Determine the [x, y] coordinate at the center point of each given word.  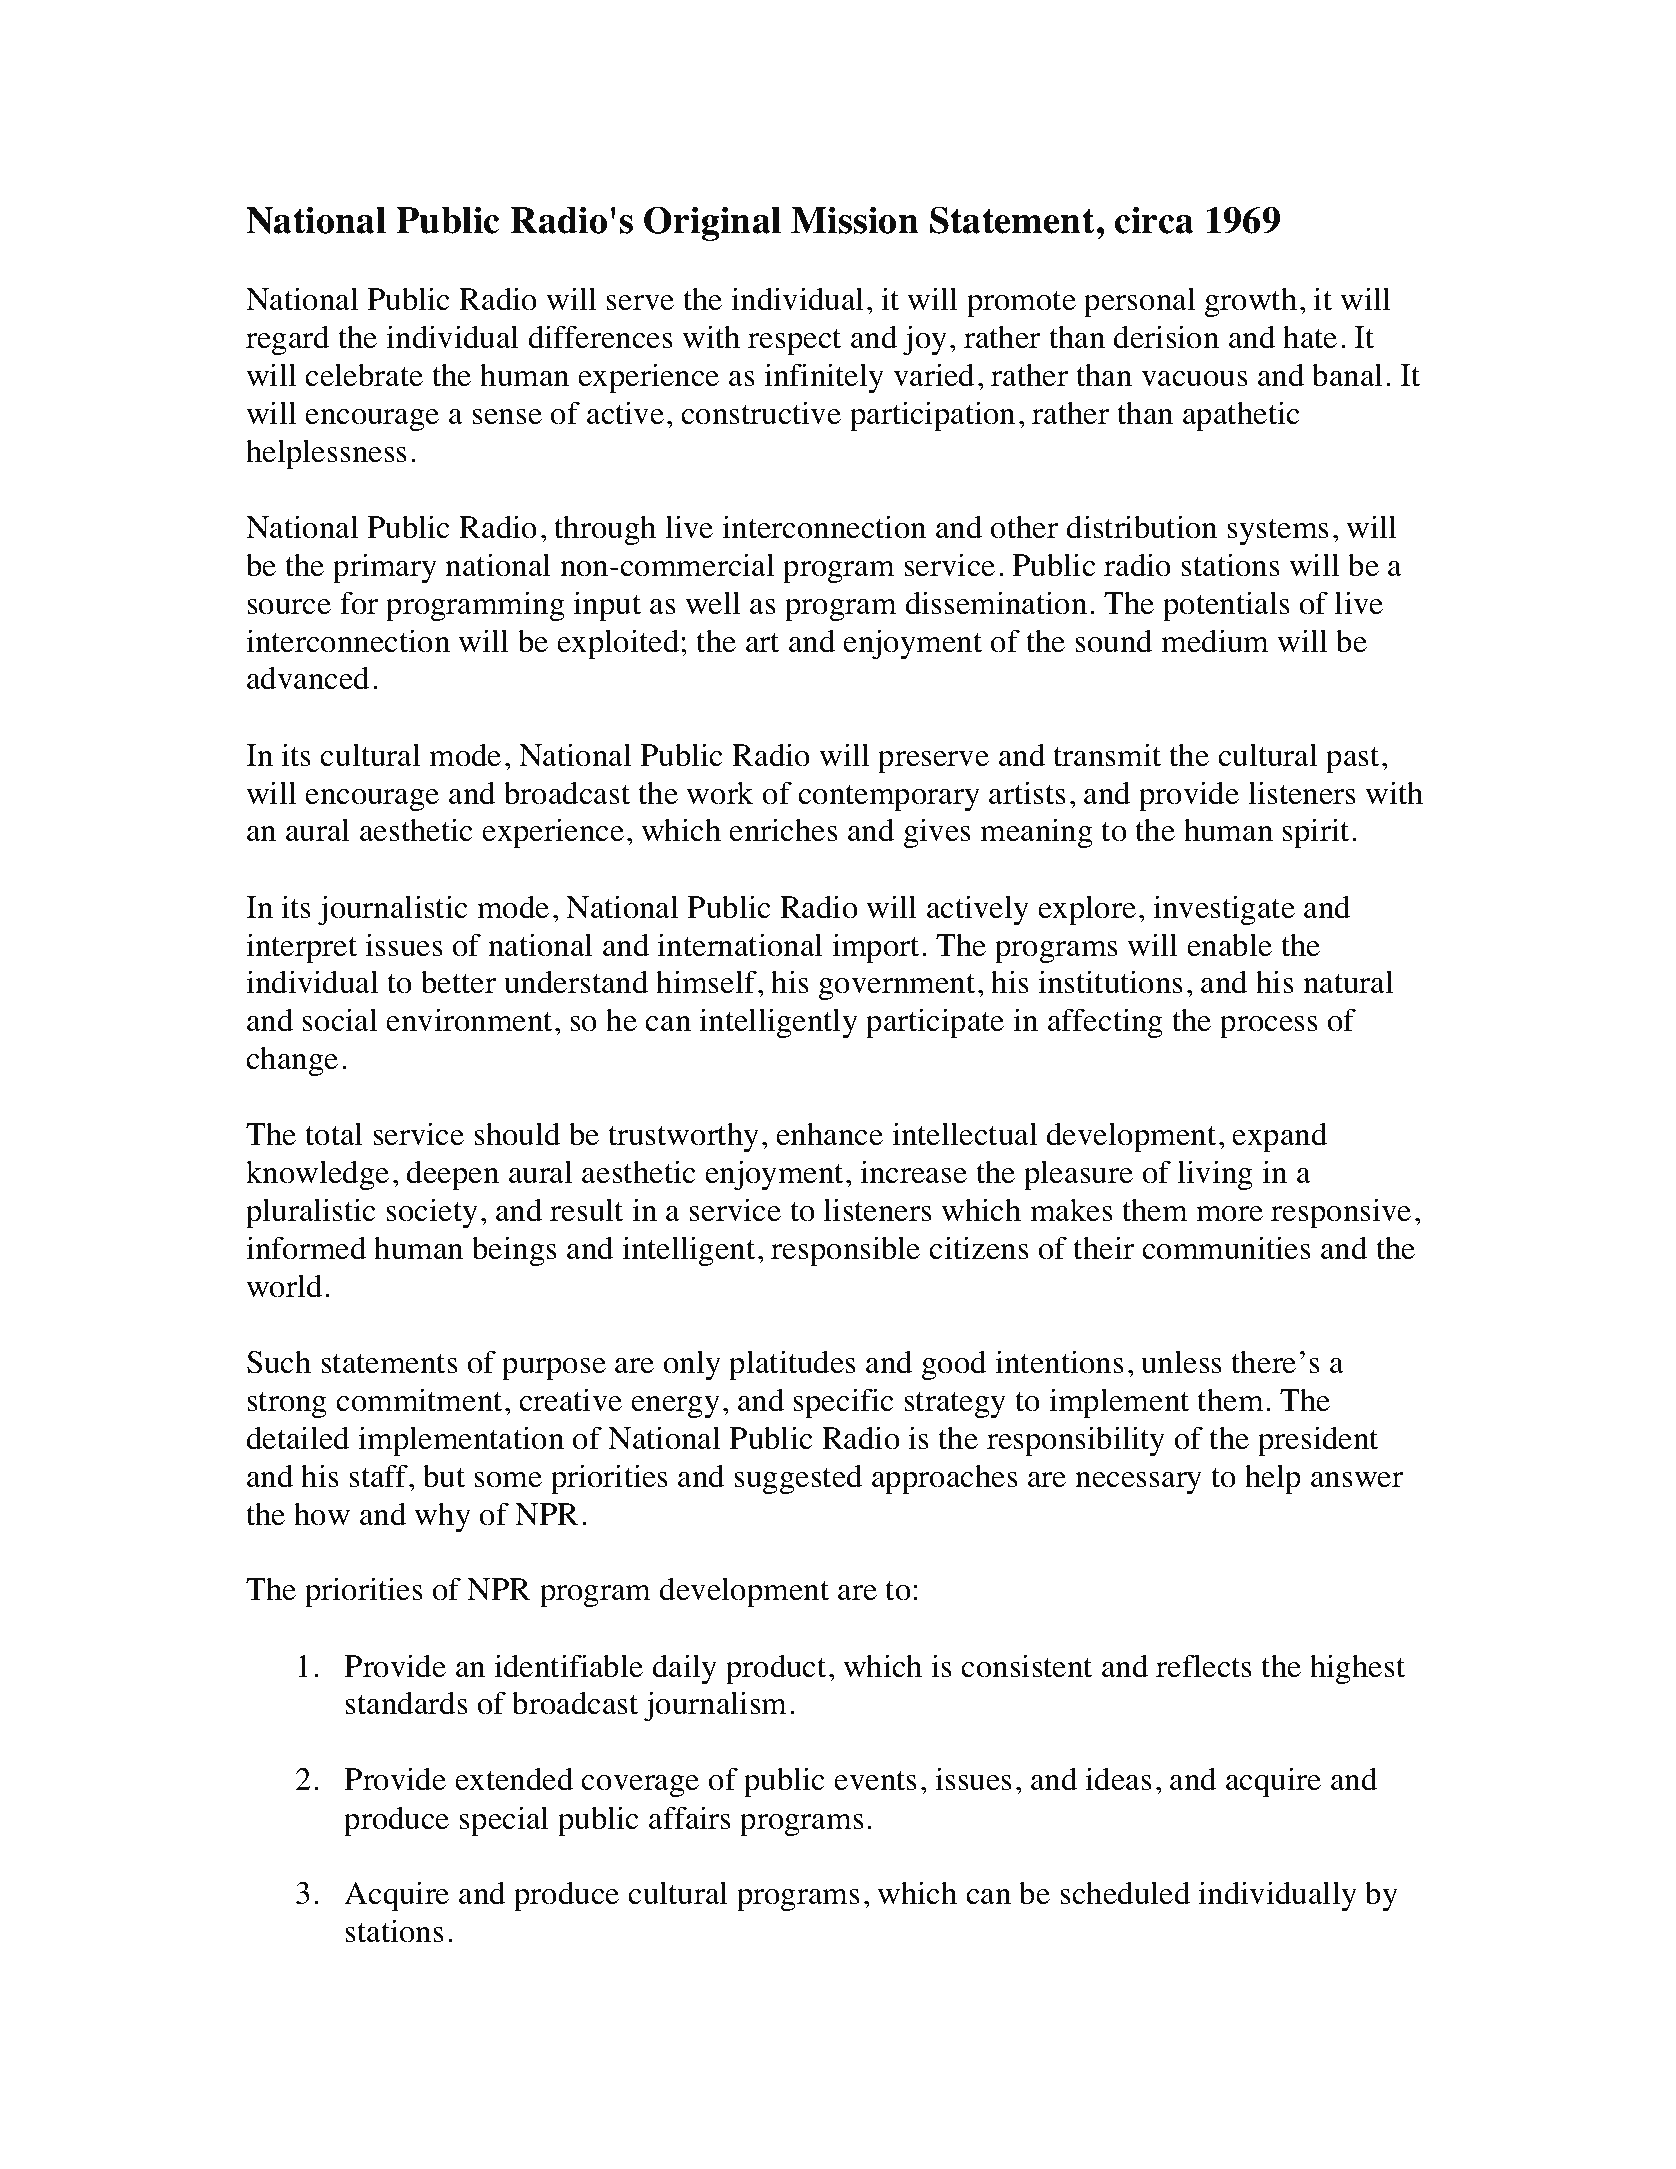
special [504, 1821]
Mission [855, 220]
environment [469, 1020]
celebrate [364, 375]
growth [1251, 302]
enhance [829, 1134]
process [1269, 1027]
